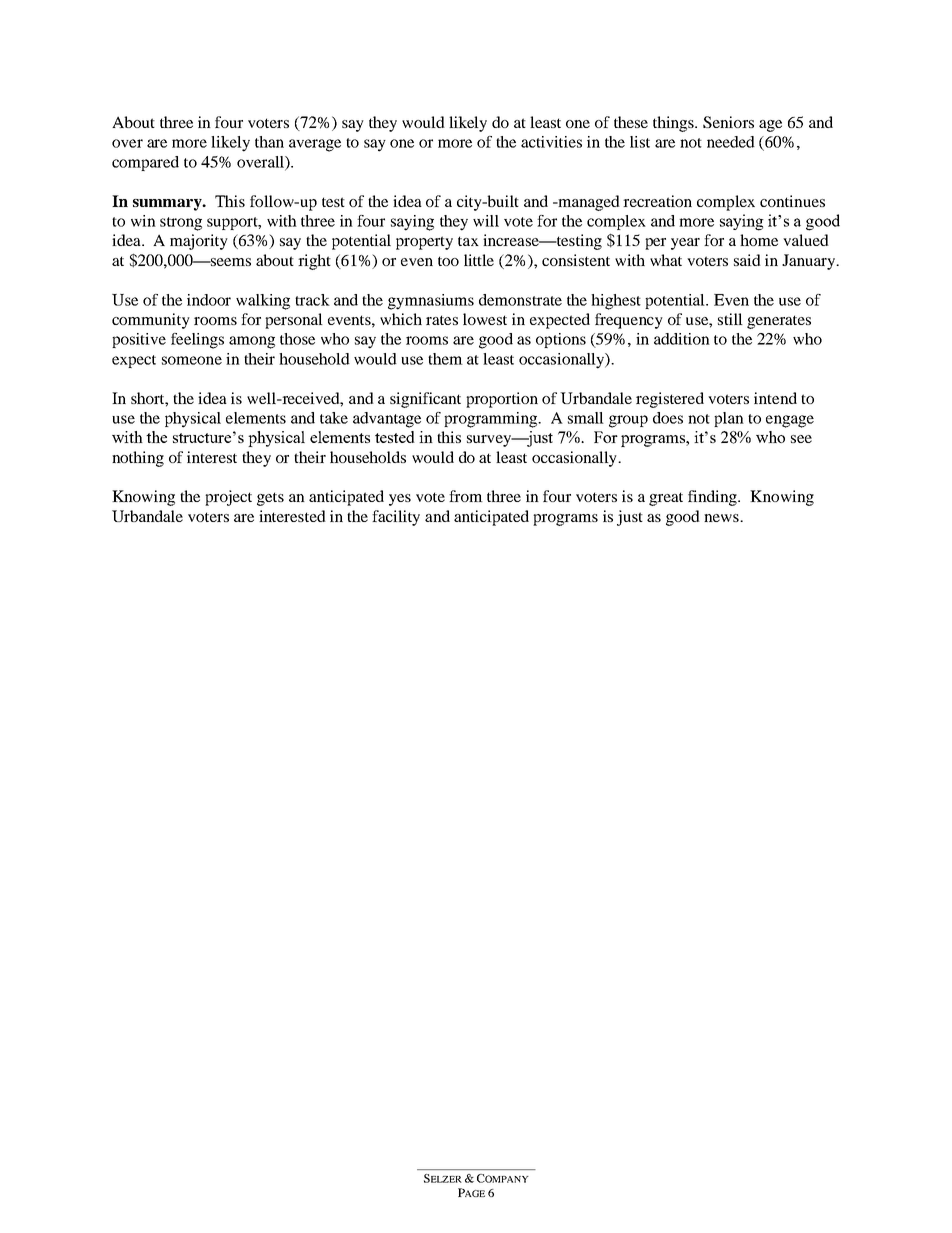 Image resolution: width=952 pixels, height=1233 pixels. Describe the element at coordinates (730, 319) in the screenshot. I see `still` at that location.
